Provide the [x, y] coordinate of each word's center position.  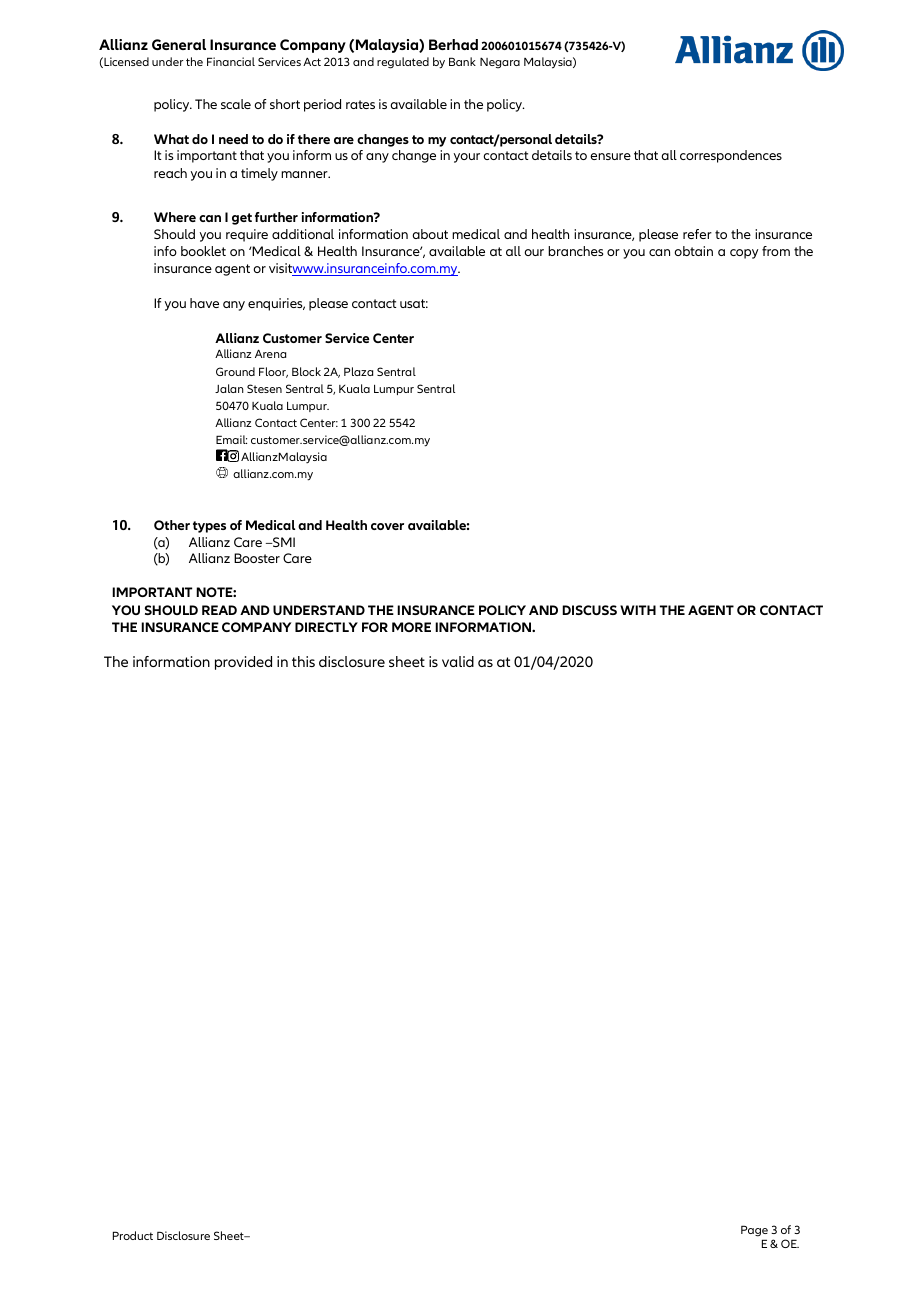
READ [219, 610]
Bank [462, 61]
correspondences [731, 156]
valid [458, 661]
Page [754, 1232]
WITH [638, 610]
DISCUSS [589, 610]
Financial [231, 61]
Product [133, 1235]
